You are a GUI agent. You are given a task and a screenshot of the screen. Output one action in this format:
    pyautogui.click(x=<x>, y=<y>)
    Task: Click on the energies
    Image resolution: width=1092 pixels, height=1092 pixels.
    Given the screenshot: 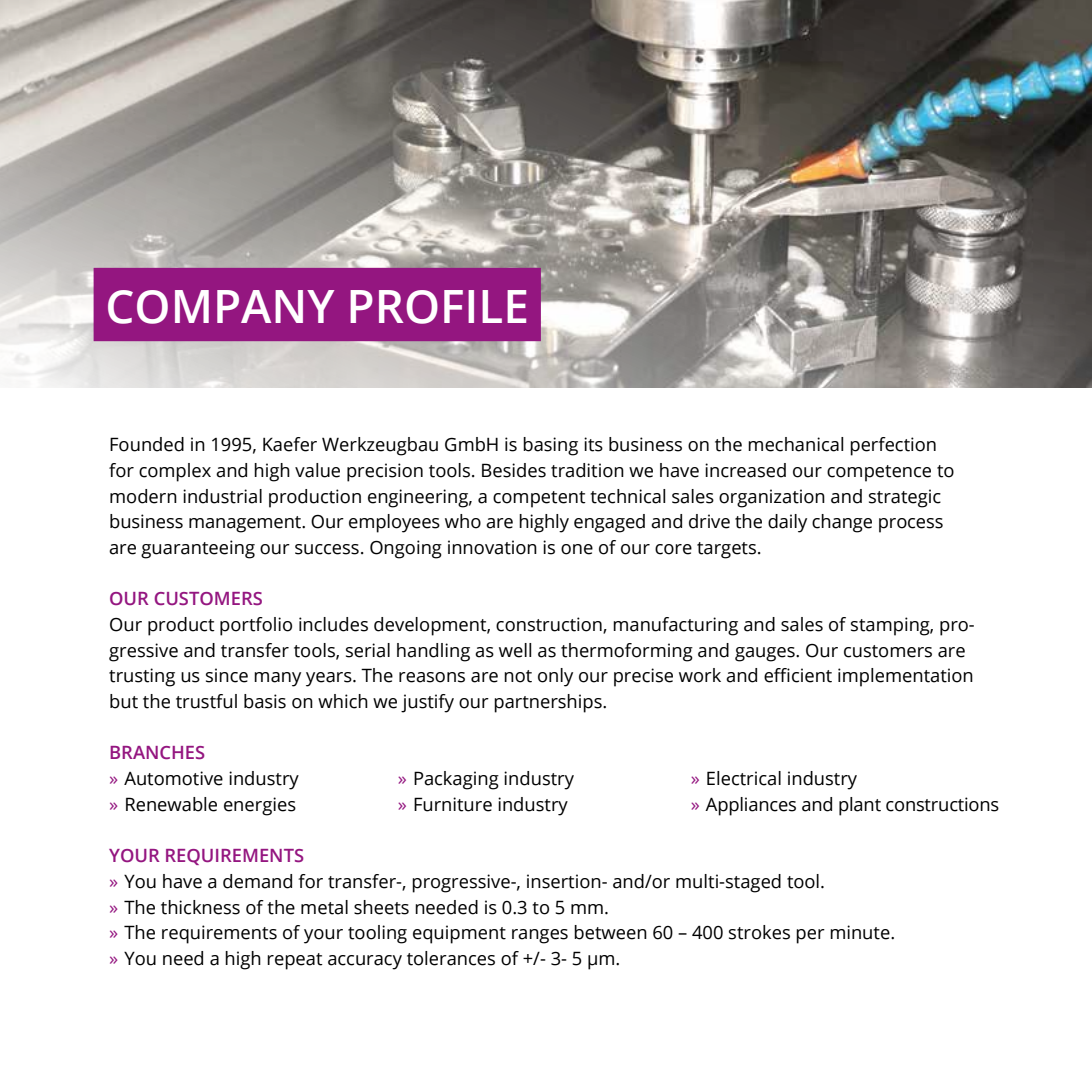 What is the action you would take?
    pyautogui.click(x=260, y=806)
